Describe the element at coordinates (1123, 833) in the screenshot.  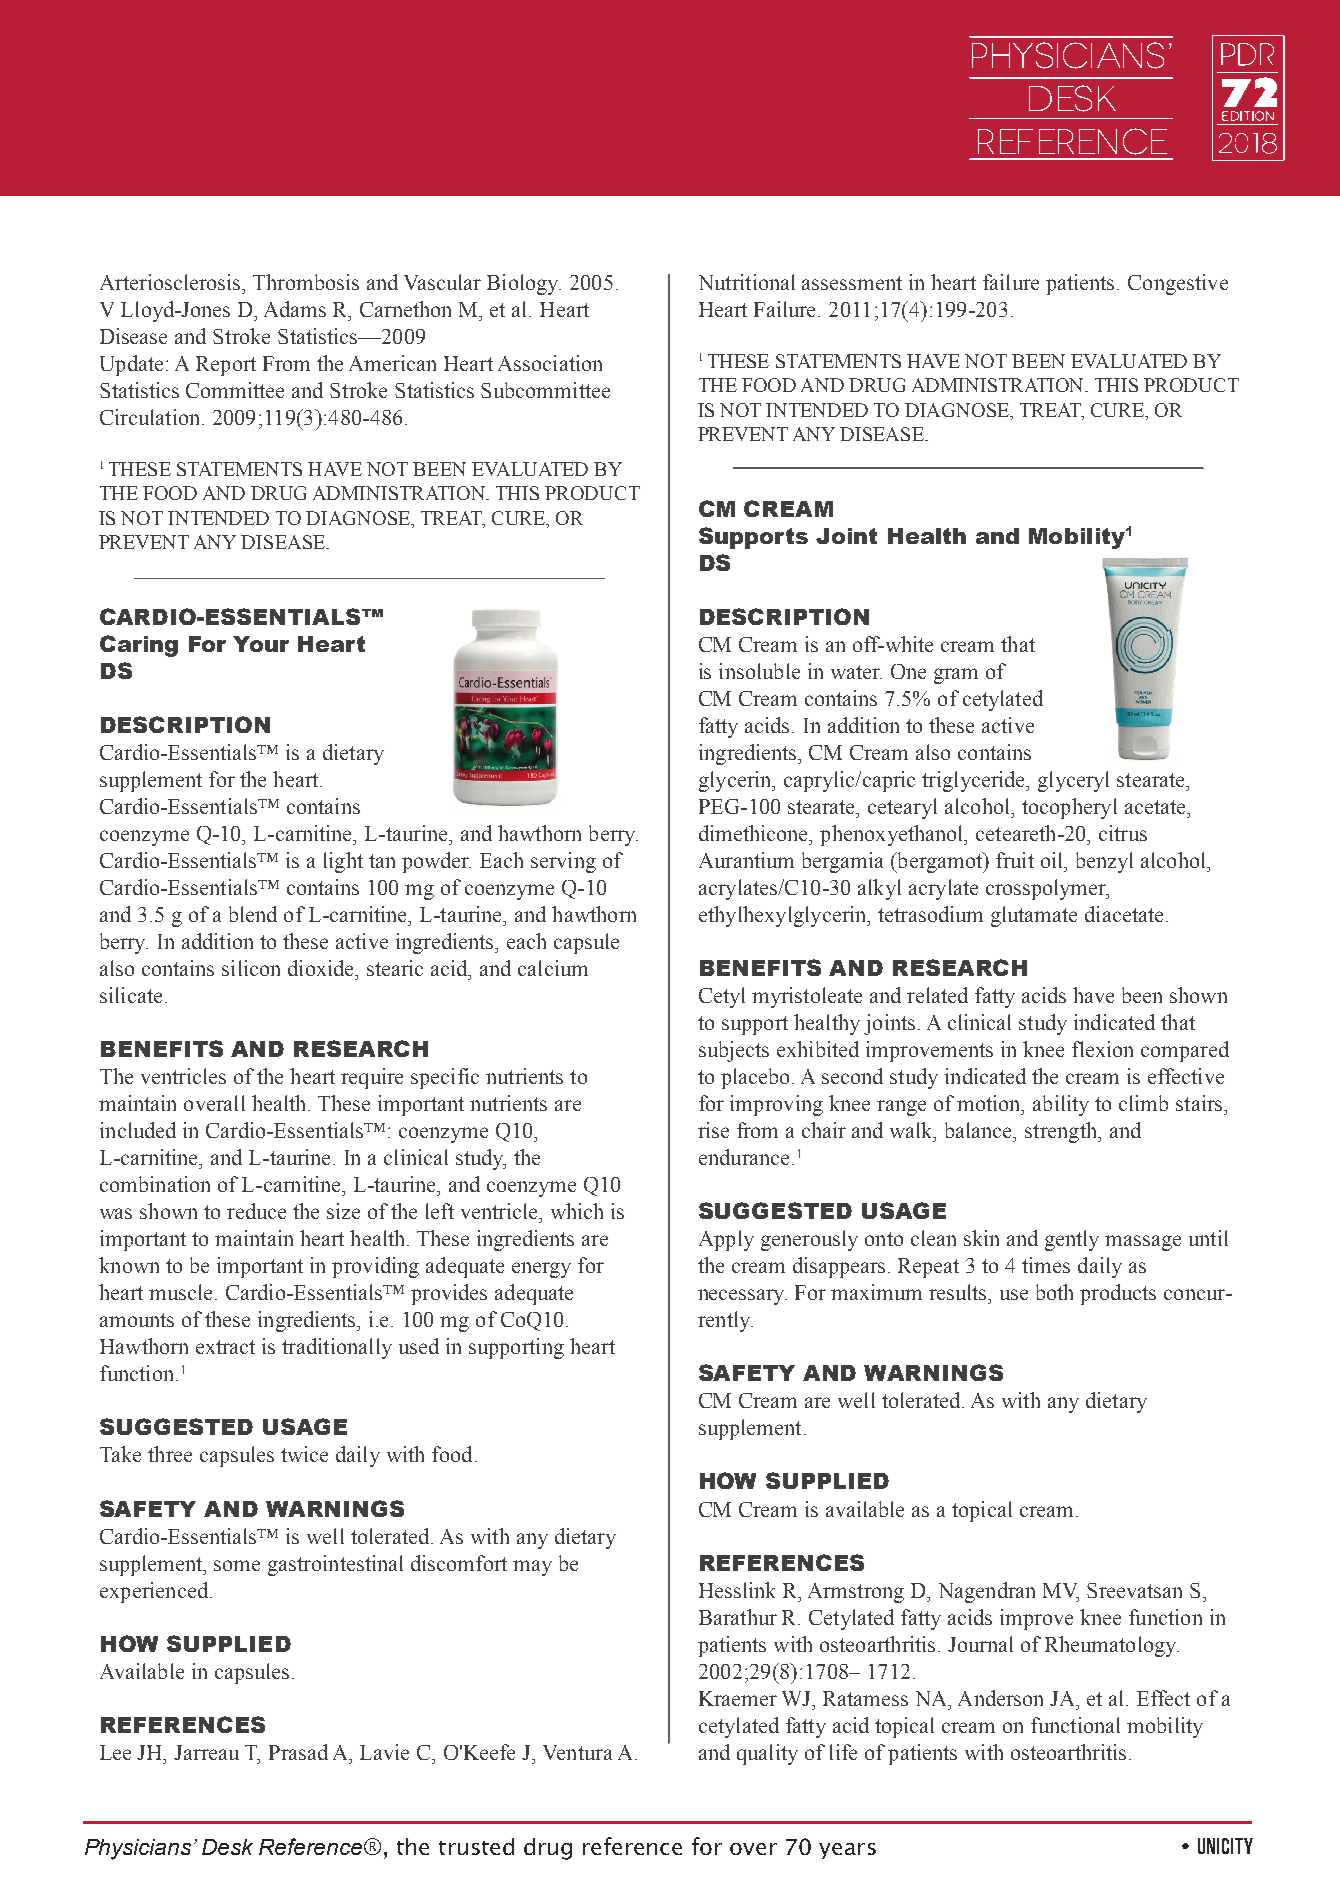
I see `citrus` at that location.
